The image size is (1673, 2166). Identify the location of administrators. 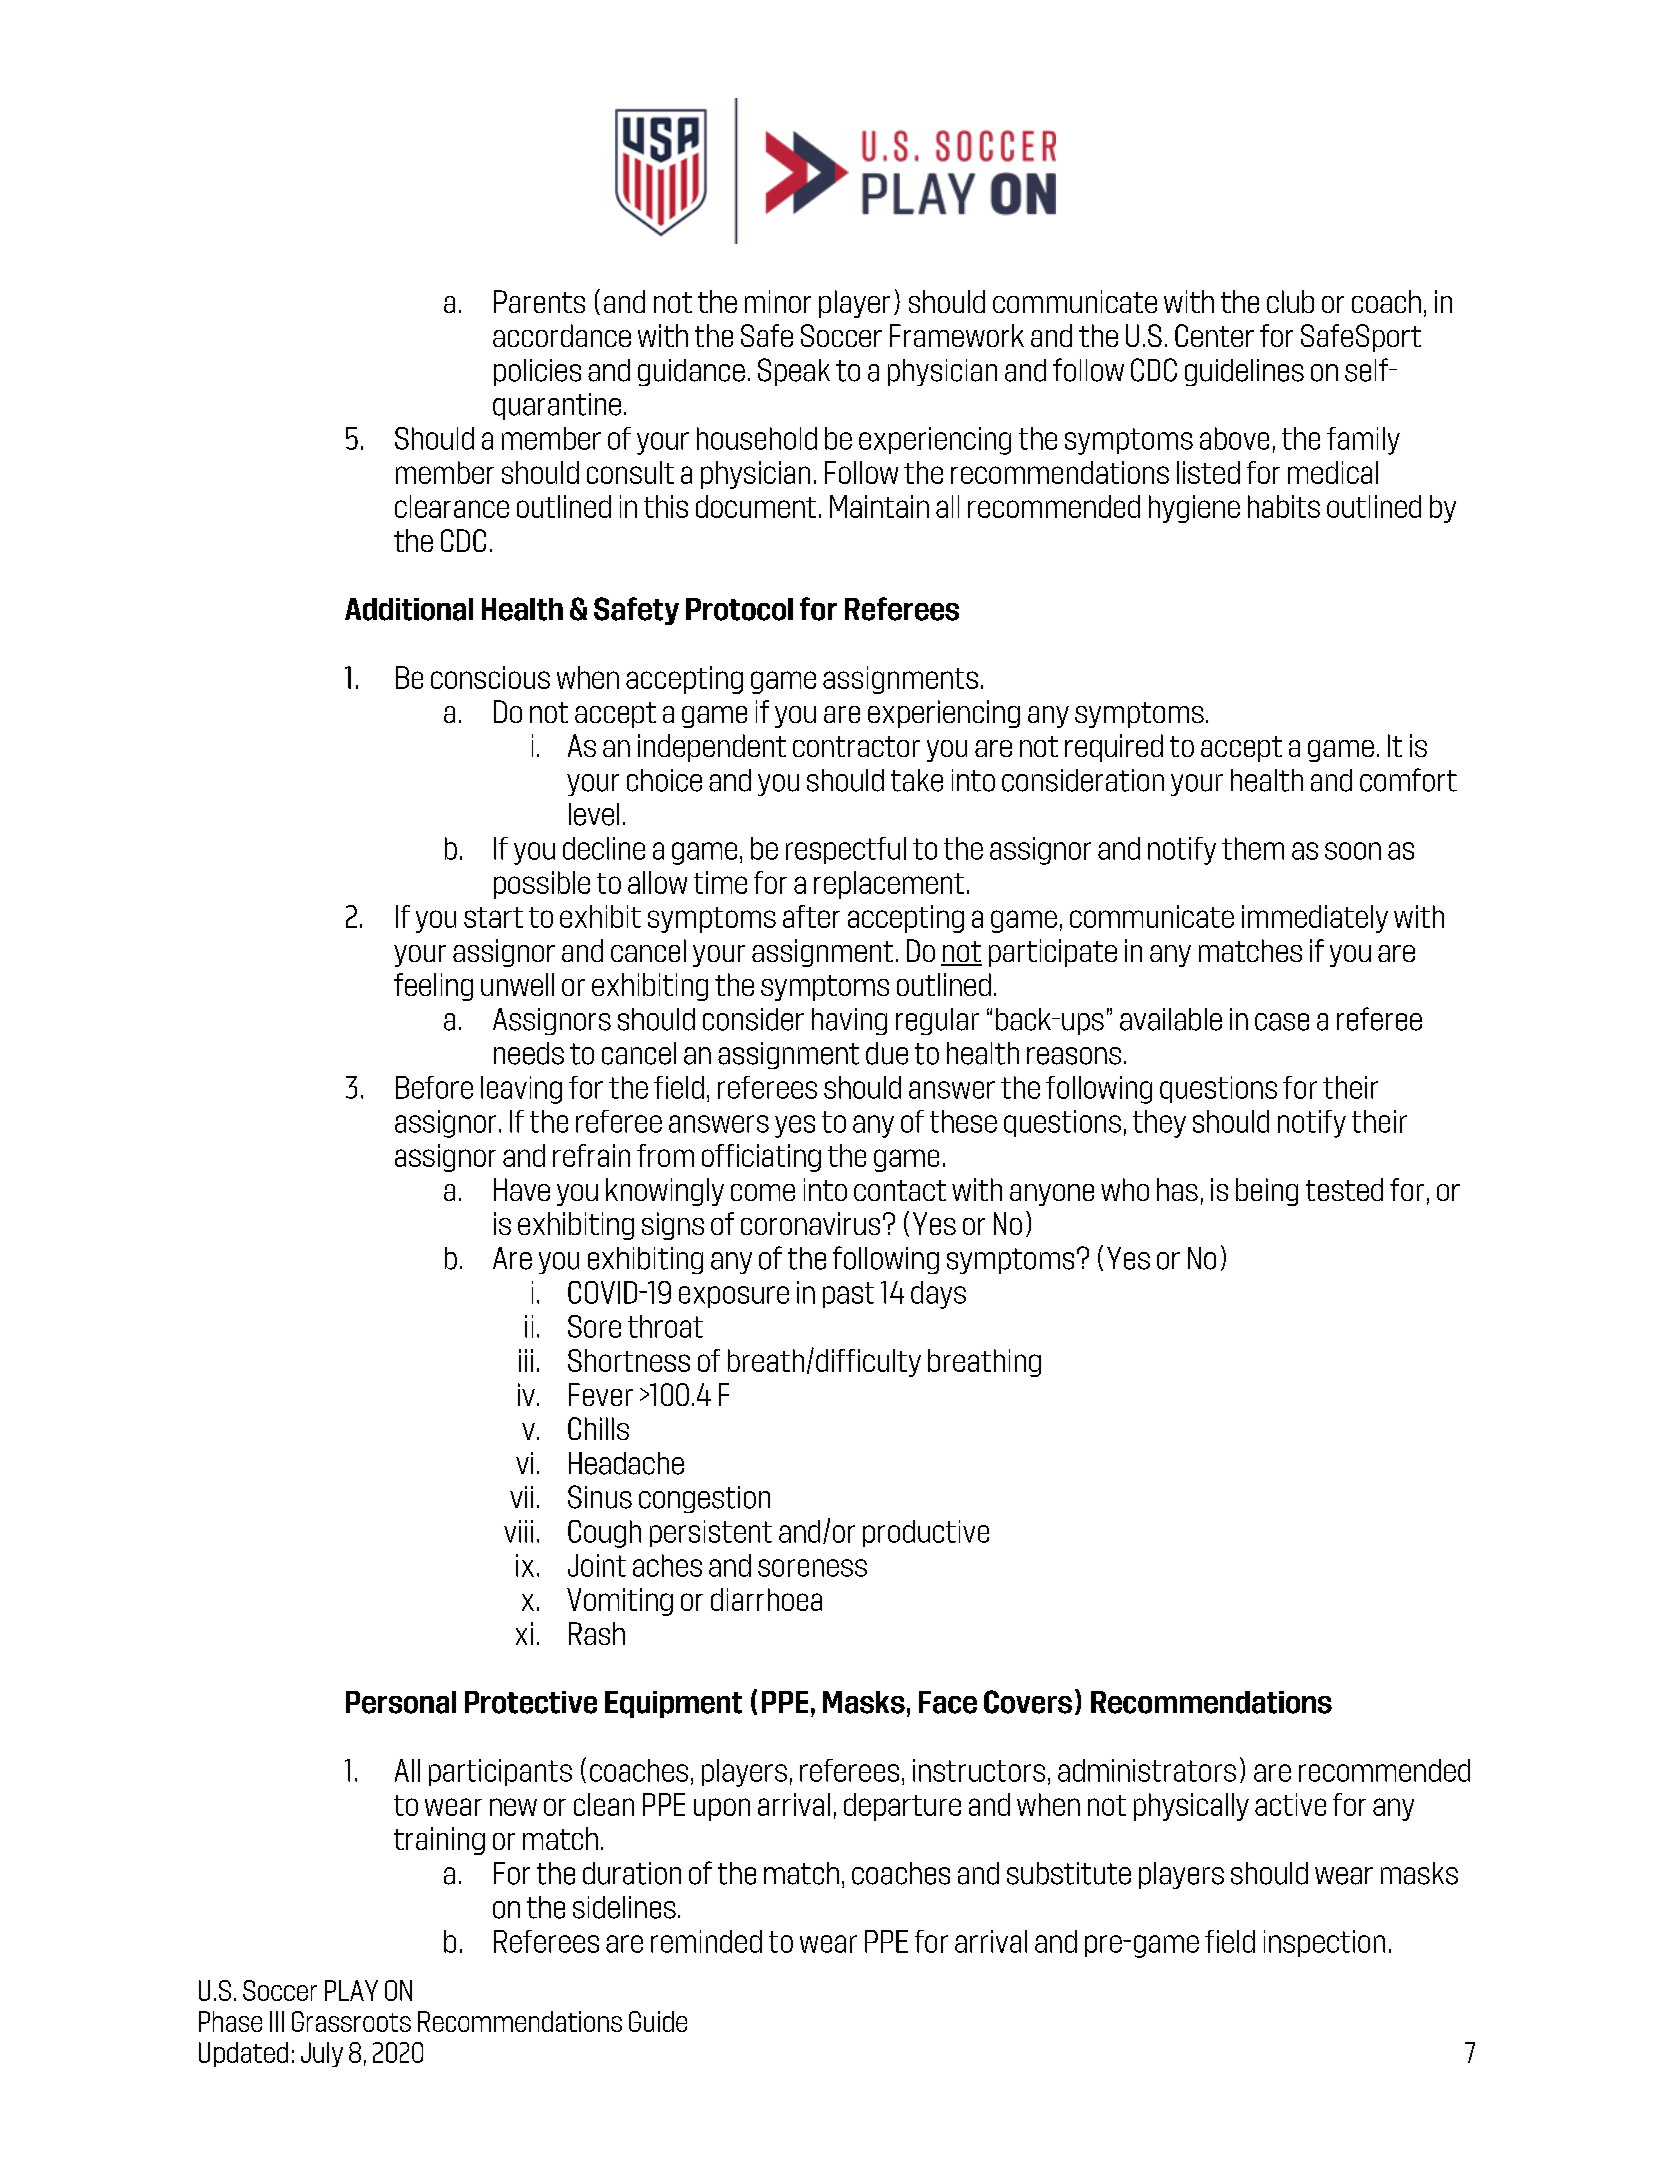
(1147, 1770).
